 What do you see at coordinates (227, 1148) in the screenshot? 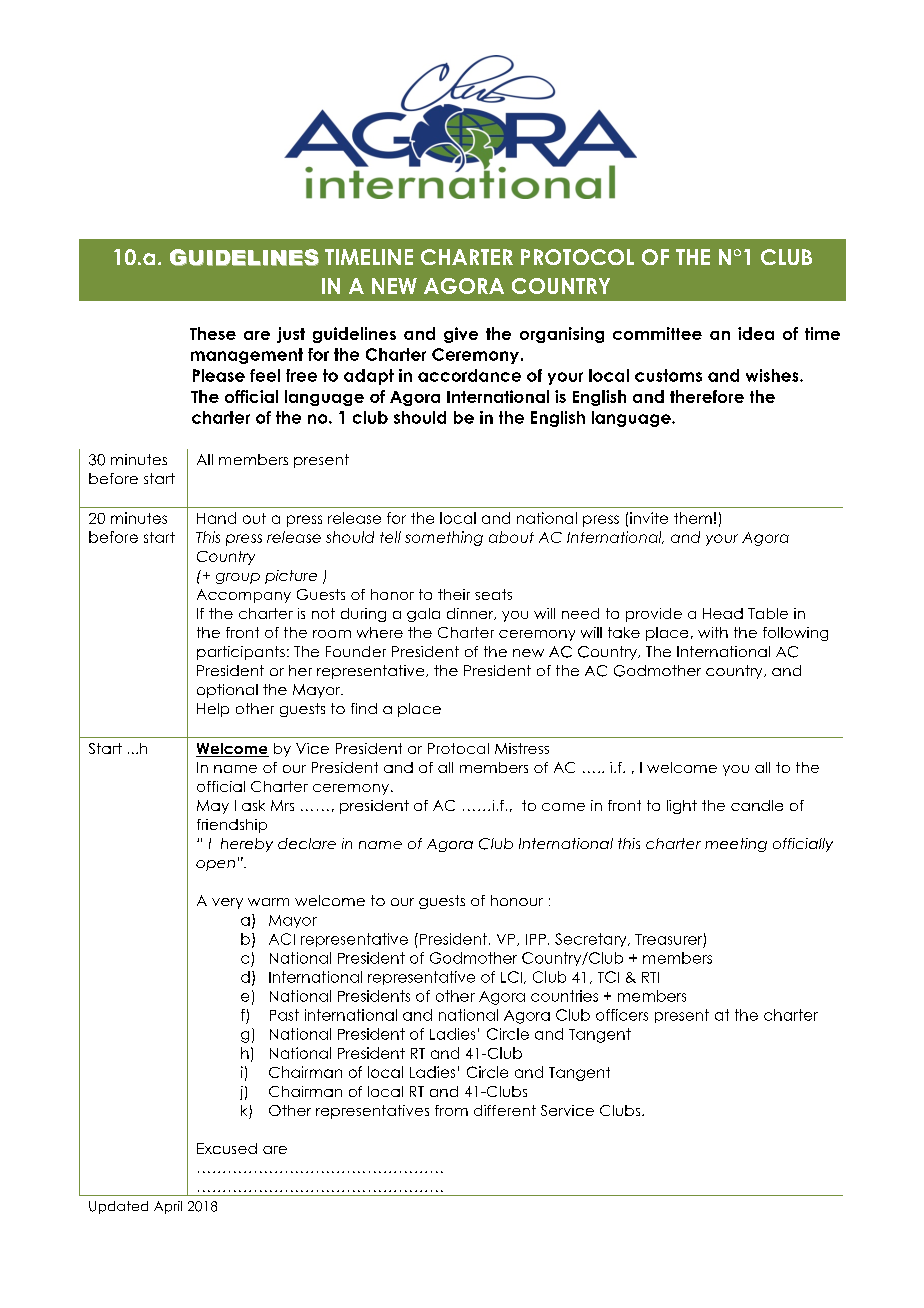
I see `Excused` at bounding box center [227, 1148].
